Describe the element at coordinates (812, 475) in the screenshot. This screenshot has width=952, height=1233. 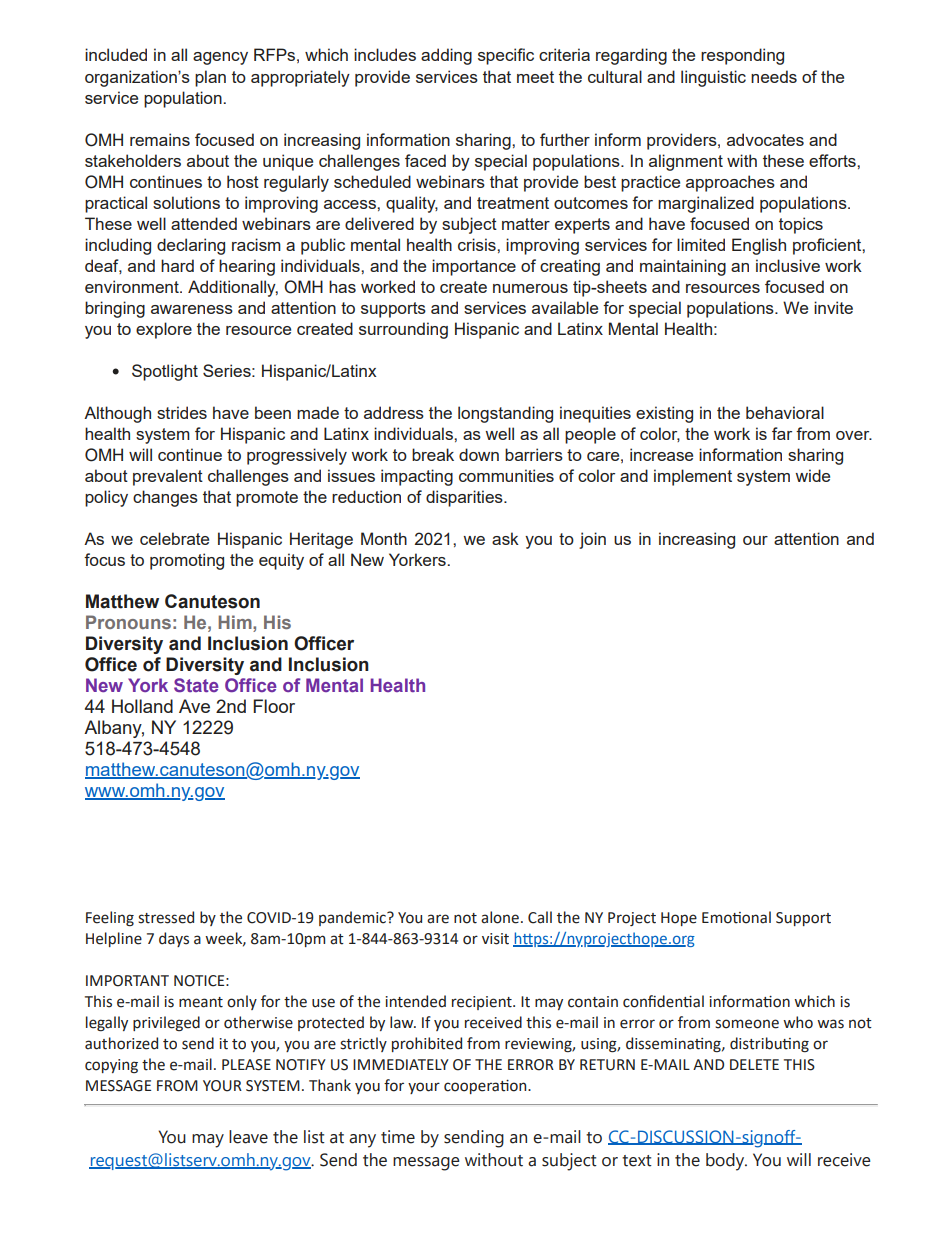
I see `wide` at that location.
